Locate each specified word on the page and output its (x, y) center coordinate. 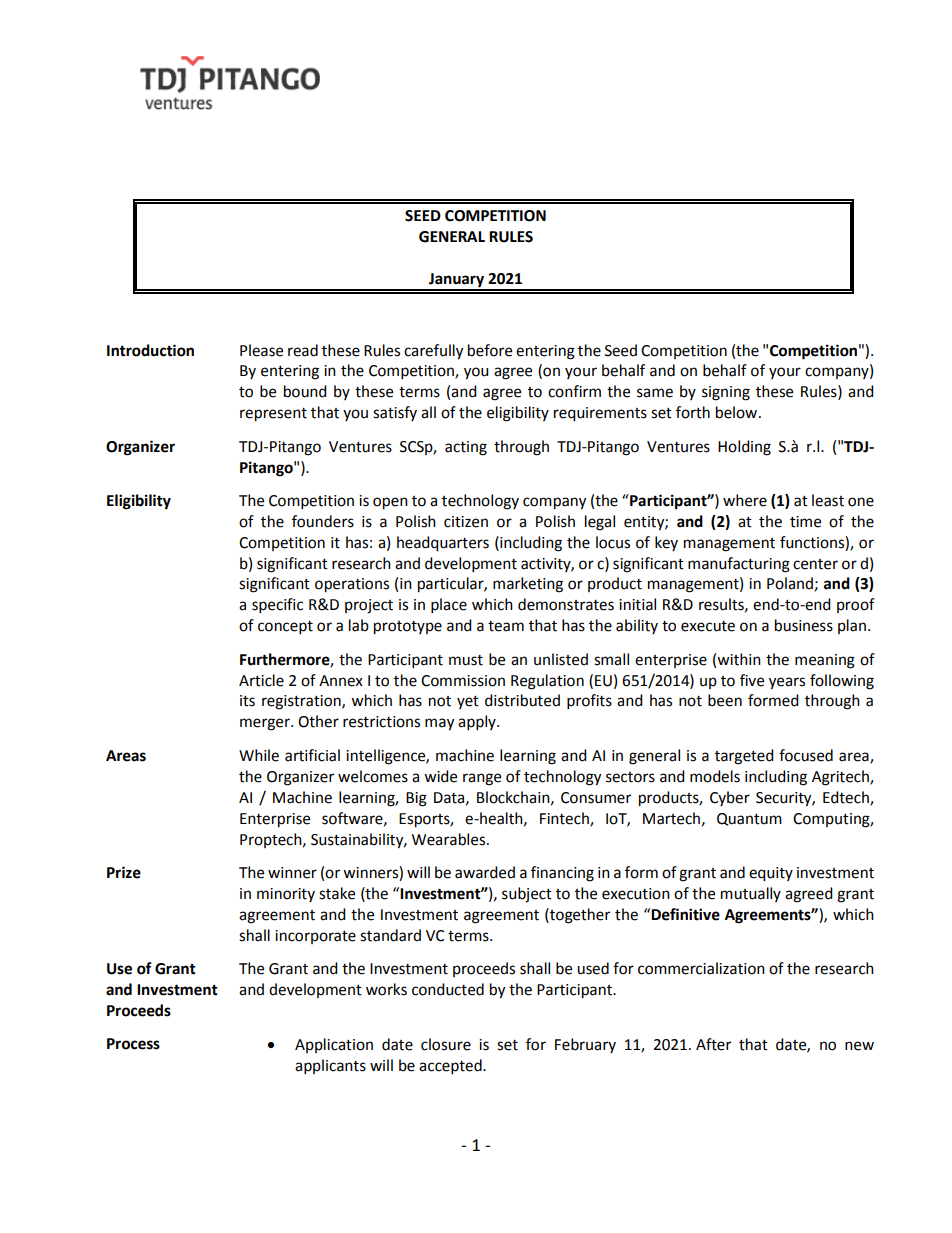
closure (446, 1044)
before (490, 350)
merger (266, 724)
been (725, 700)
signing (726, 393)
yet (468, 702)
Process (133, 1044)
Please (261, 350)
